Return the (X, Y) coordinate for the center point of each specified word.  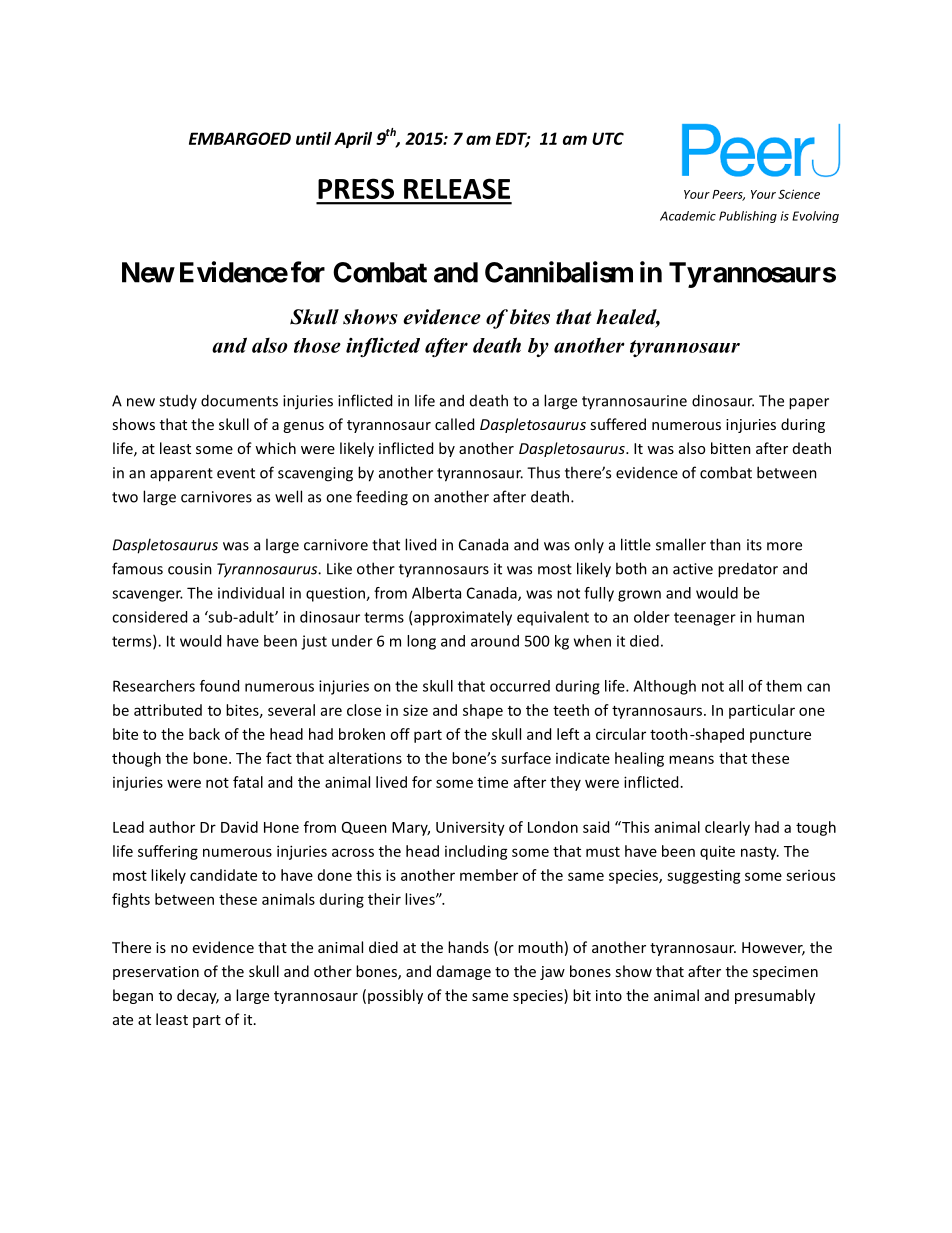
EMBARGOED (240, 138)
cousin (190, 569)
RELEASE (457, 188)
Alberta (436, 593)
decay (198, 996)
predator (748, 570)
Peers (728, 195)
